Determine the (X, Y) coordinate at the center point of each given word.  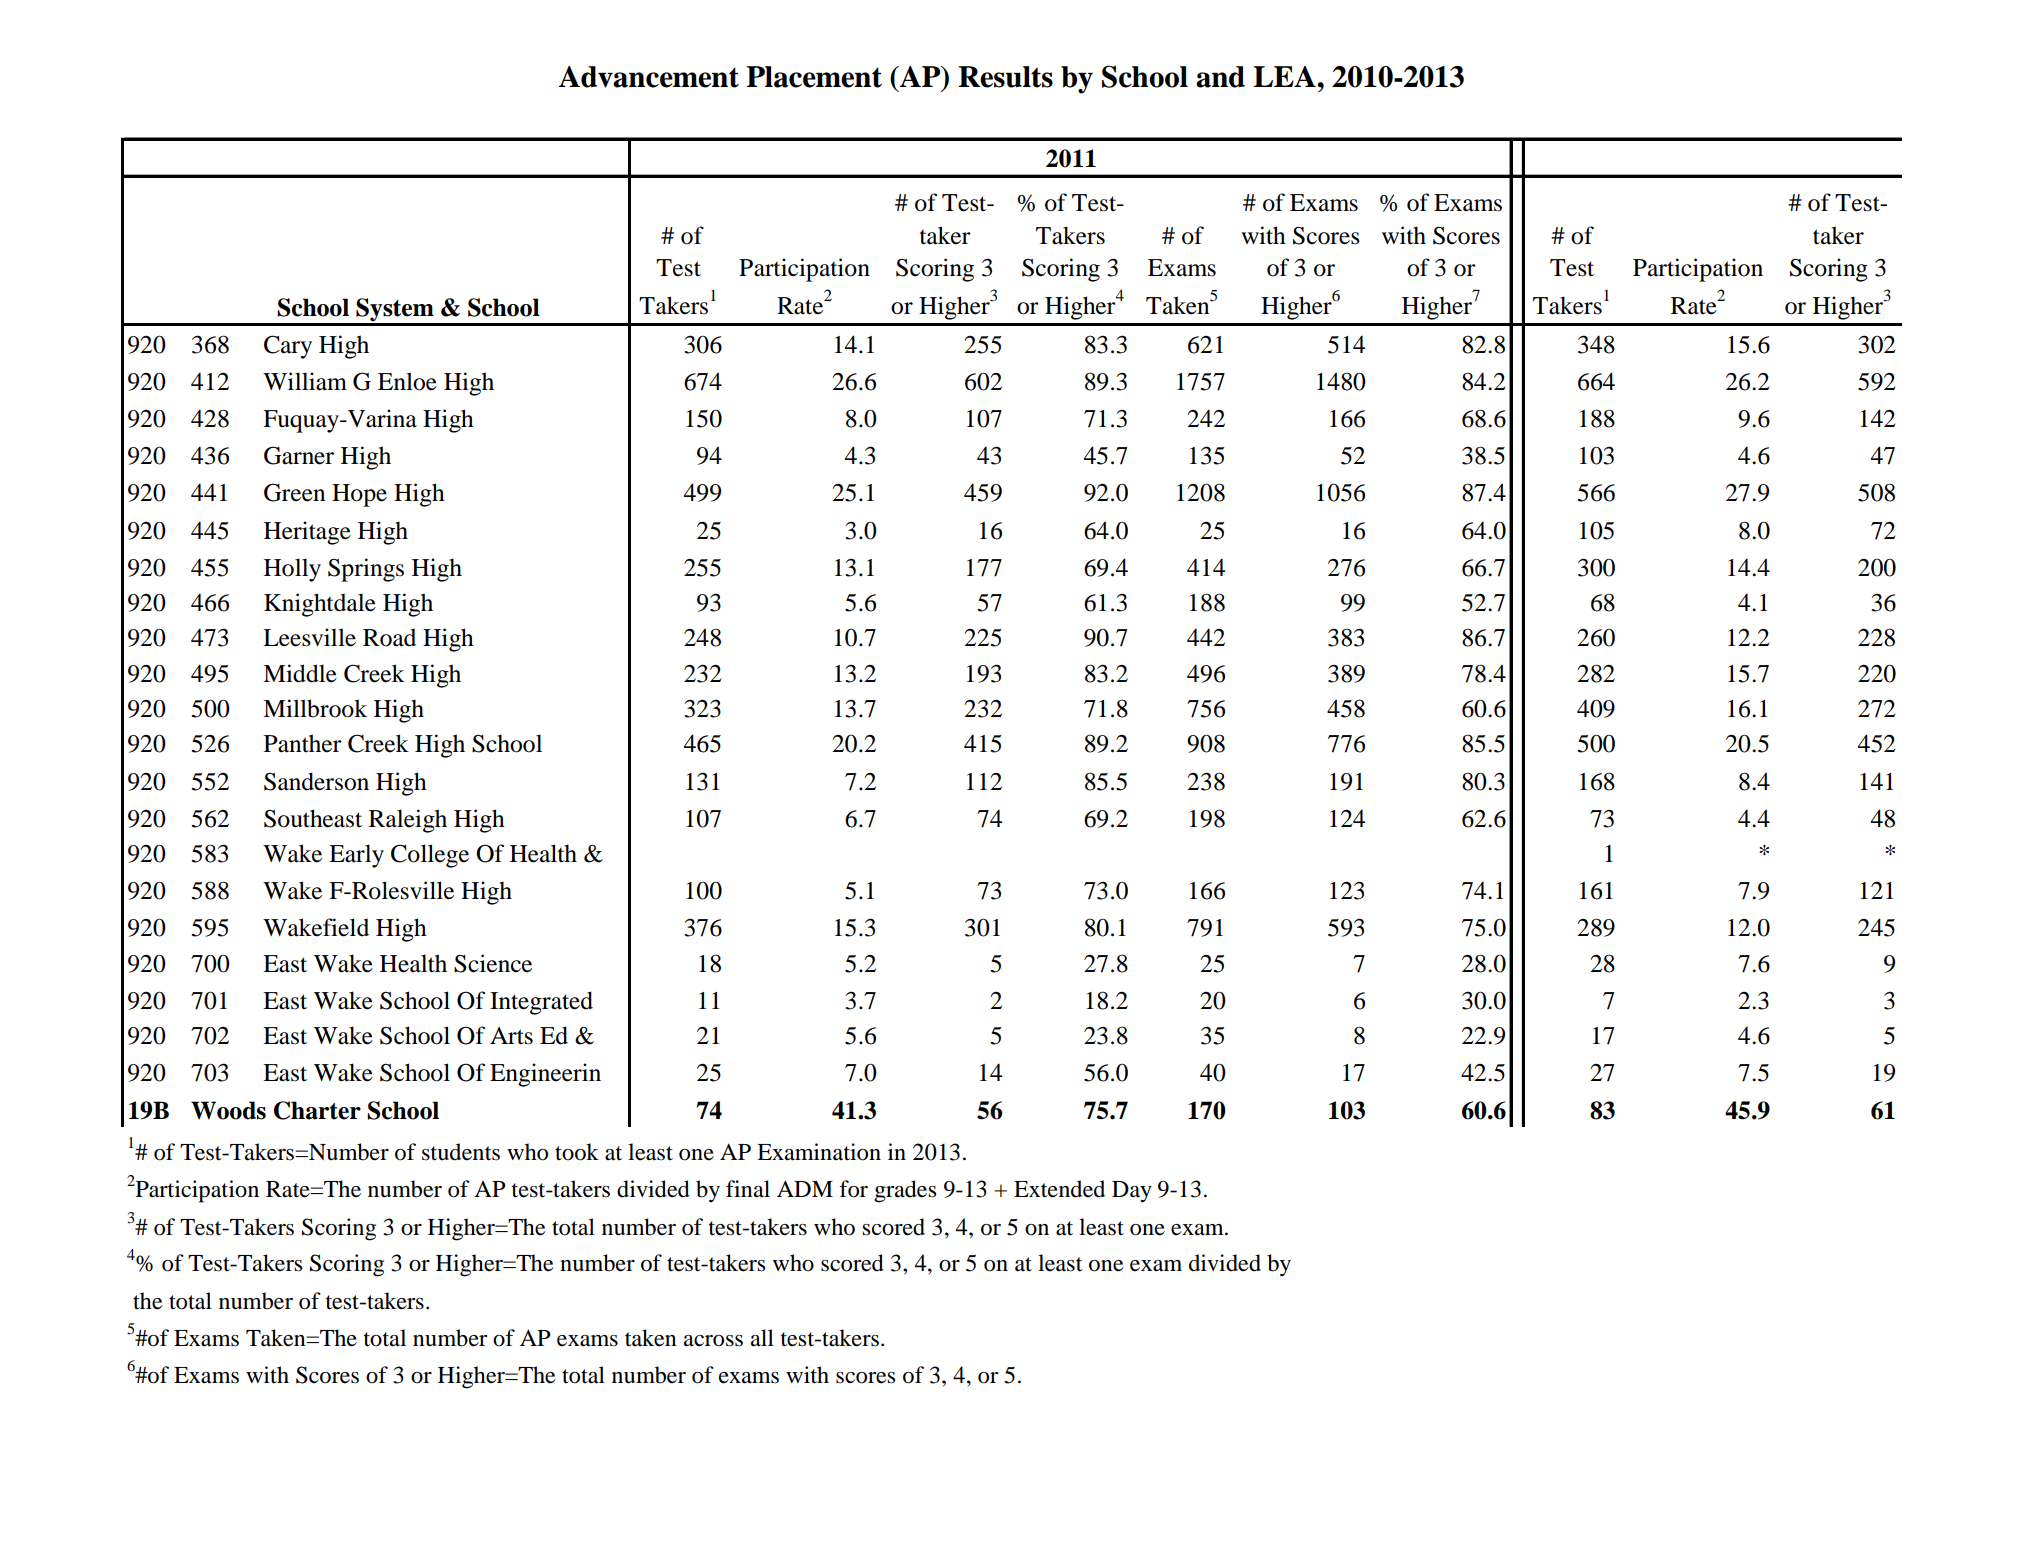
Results (1005, 77)
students (461, 1152)
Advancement (649, 77)
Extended (1059, 1189)
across (713, 1341)
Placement (814, 77)
